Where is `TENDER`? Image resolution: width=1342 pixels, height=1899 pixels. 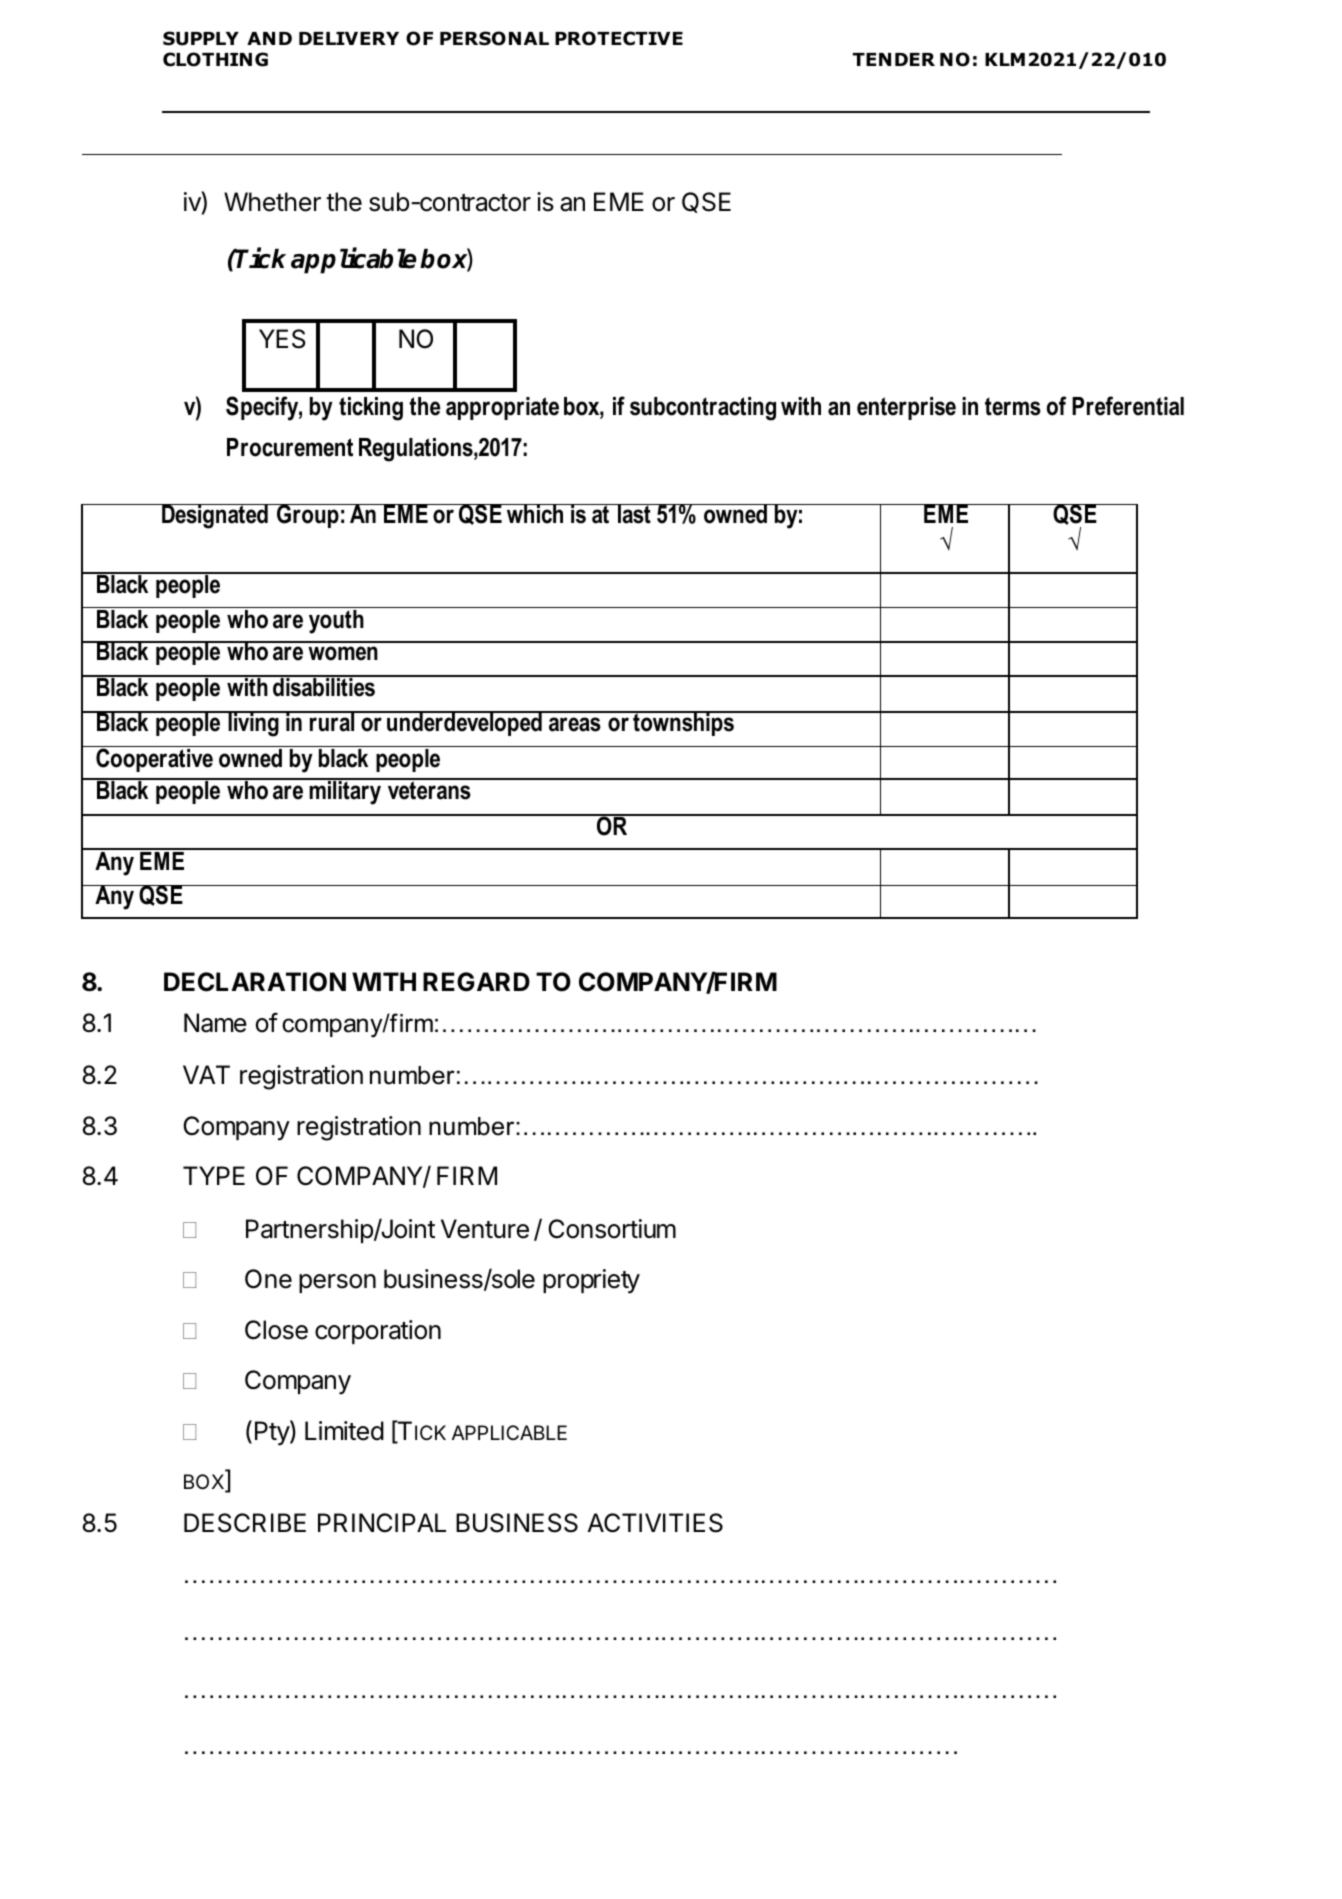 TENDER is located at coordinates (894, 59).
